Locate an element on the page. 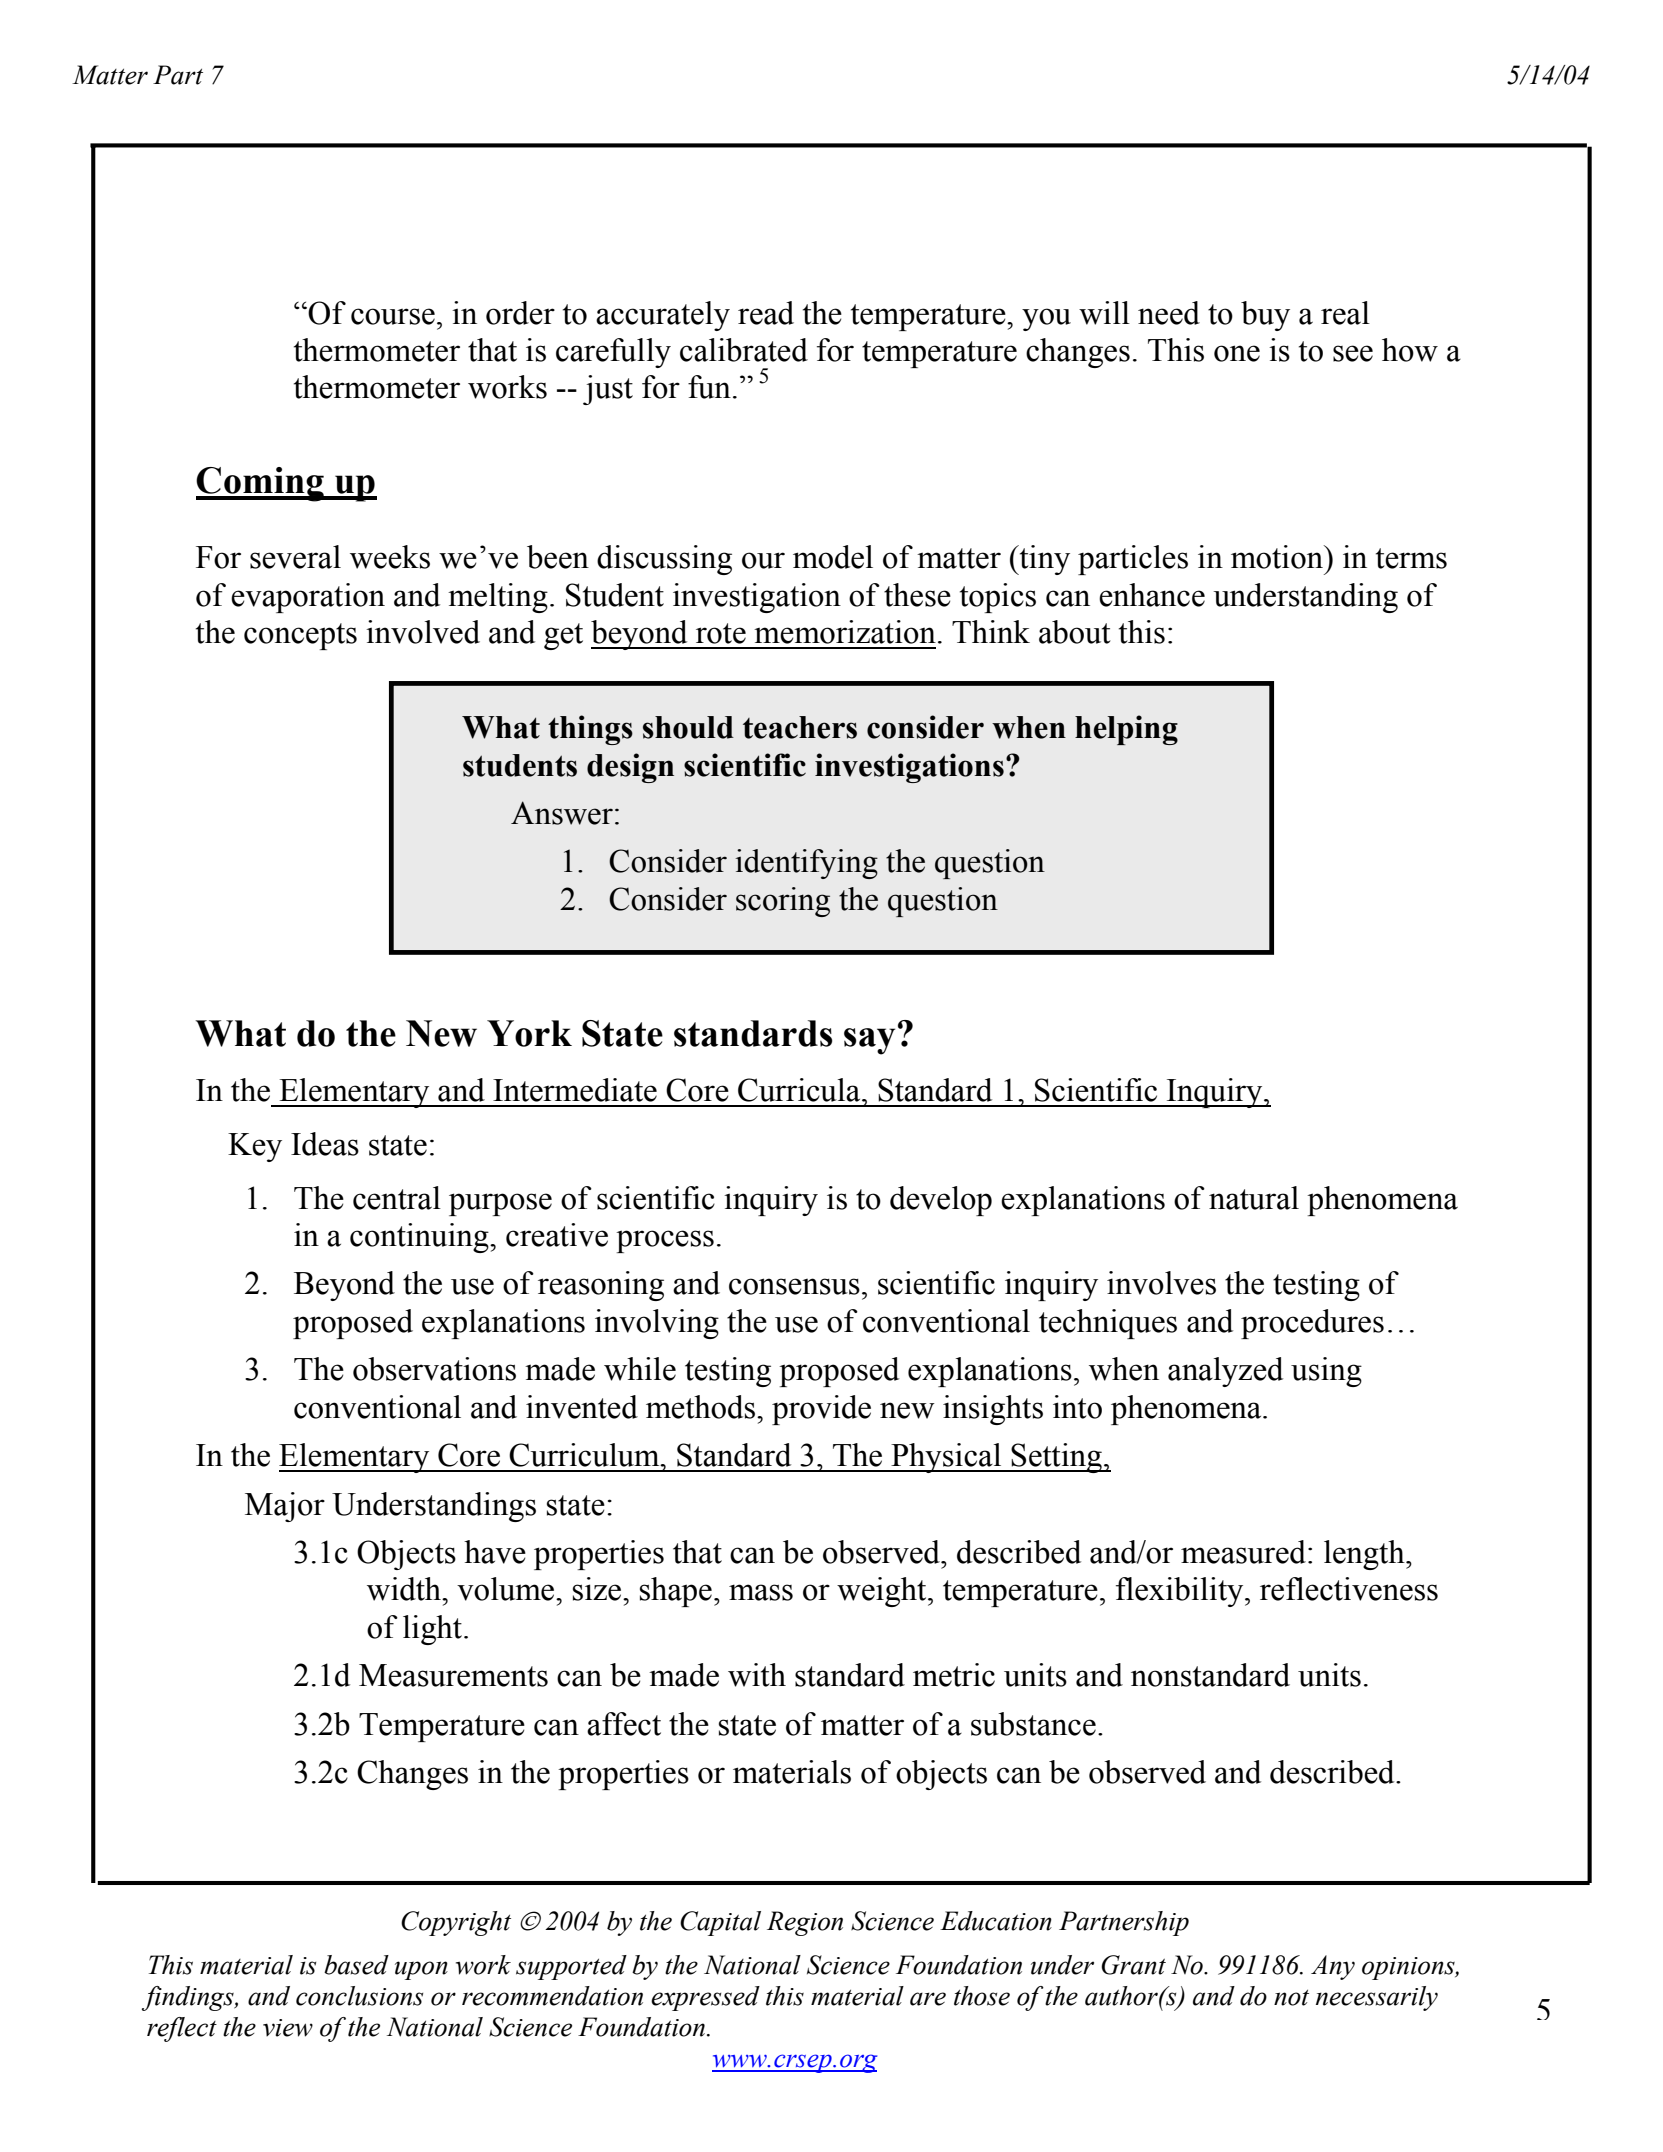 The width and height of the page is (1663, 2152). upon is located at coordinates (421, 1970).
